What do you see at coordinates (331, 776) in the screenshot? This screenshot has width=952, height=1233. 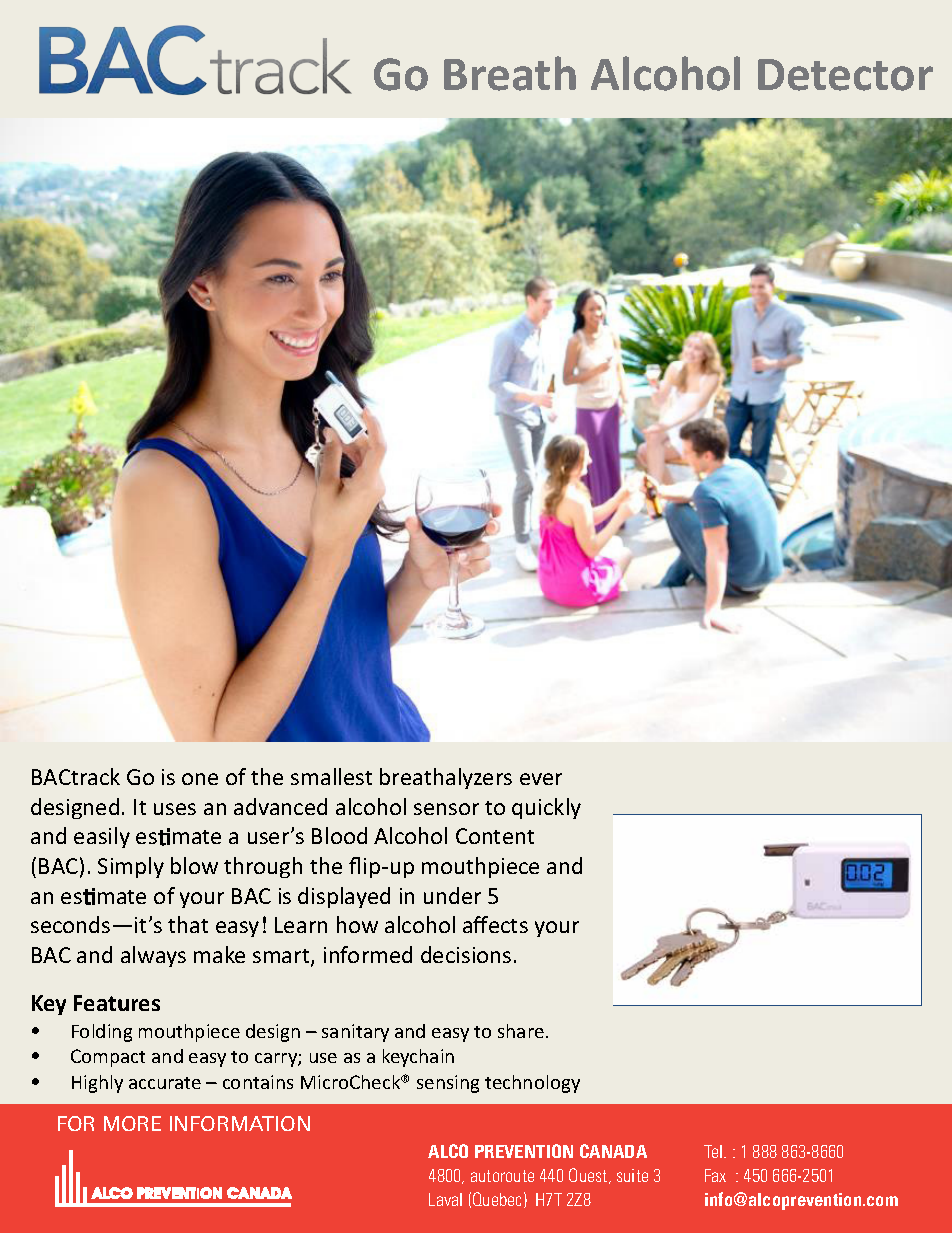 I see `smallest` at bounding box center [331, 776].
